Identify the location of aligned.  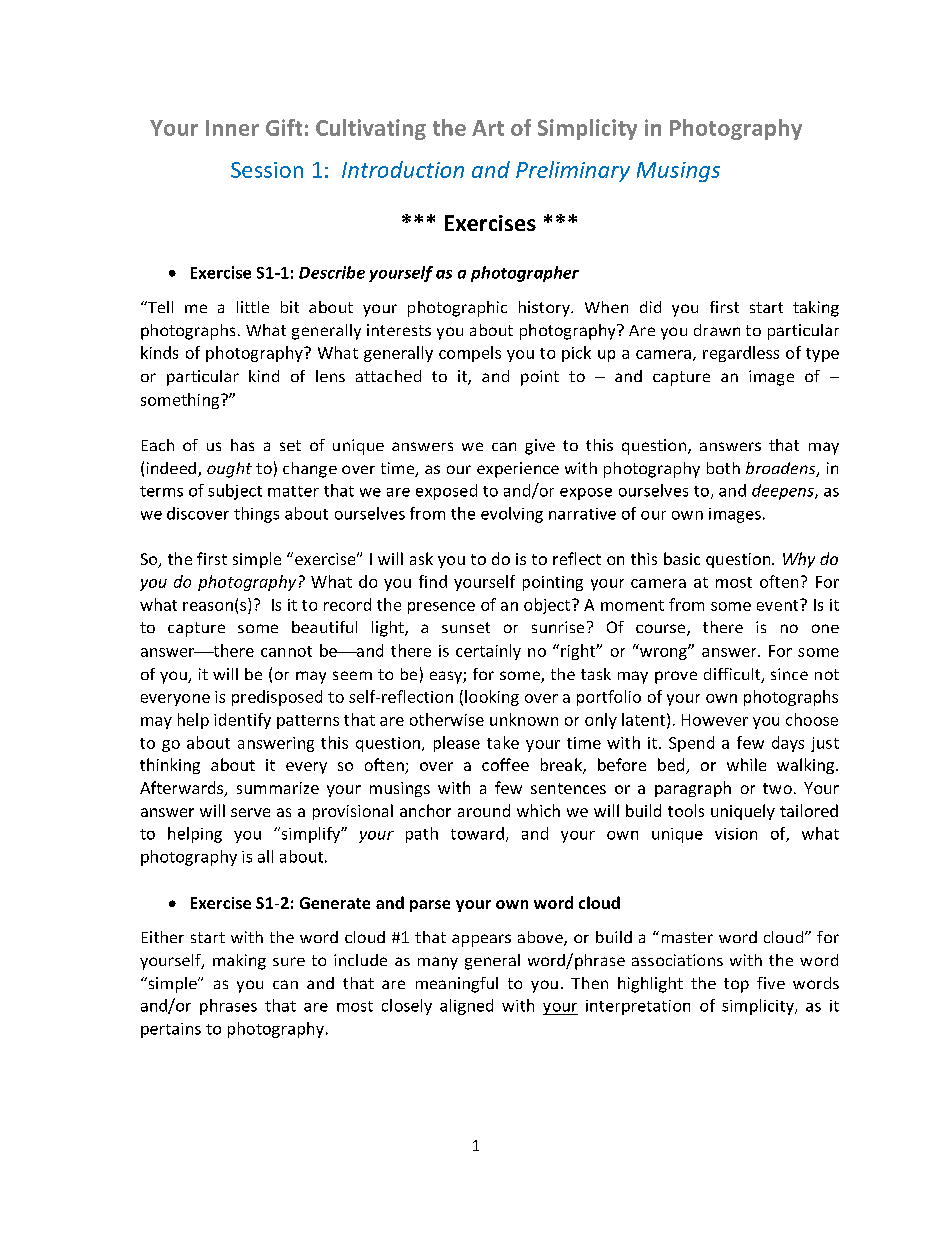
(466, 1007).
